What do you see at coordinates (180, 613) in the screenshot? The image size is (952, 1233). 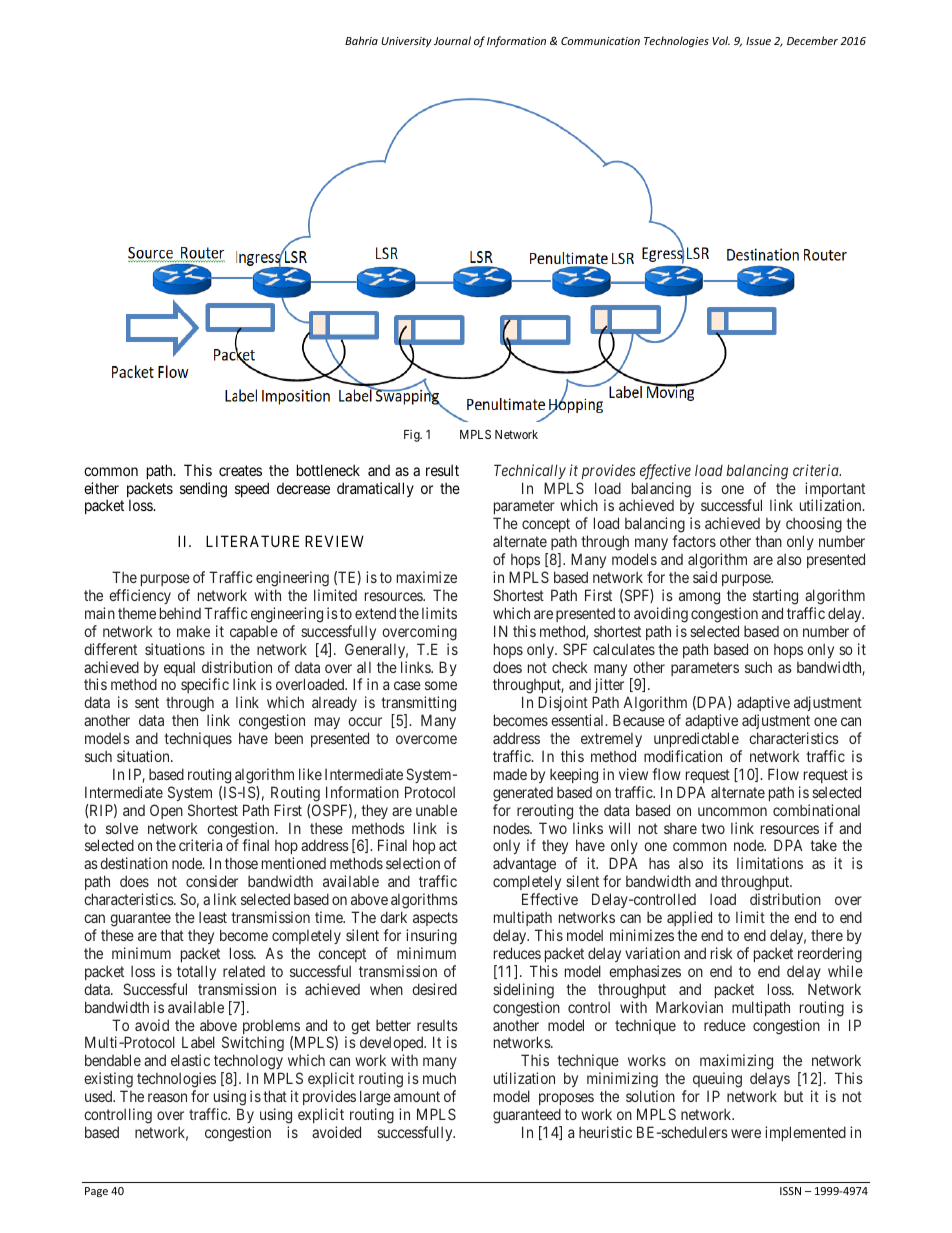 I see `behind` at bounding box center [180, 613].
